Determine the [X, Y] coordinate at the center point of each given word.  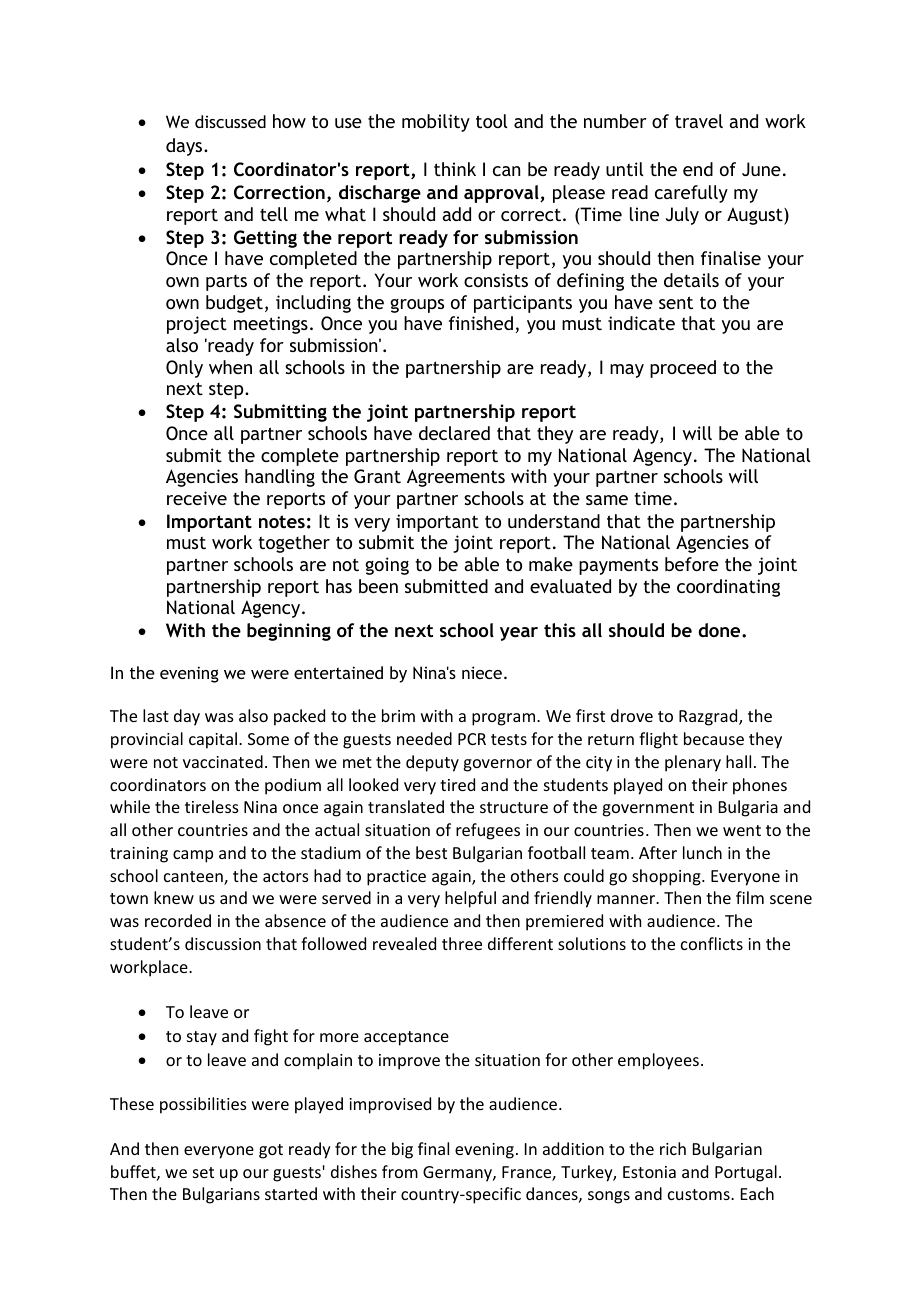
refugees [488, 831]
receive [197, 498]
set [203, 1172]
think [455, 169]
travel [699, 121]
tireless [212, 806]
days [185, 147]
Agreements [456, 478]
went [742, 830]
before [692, 564]
